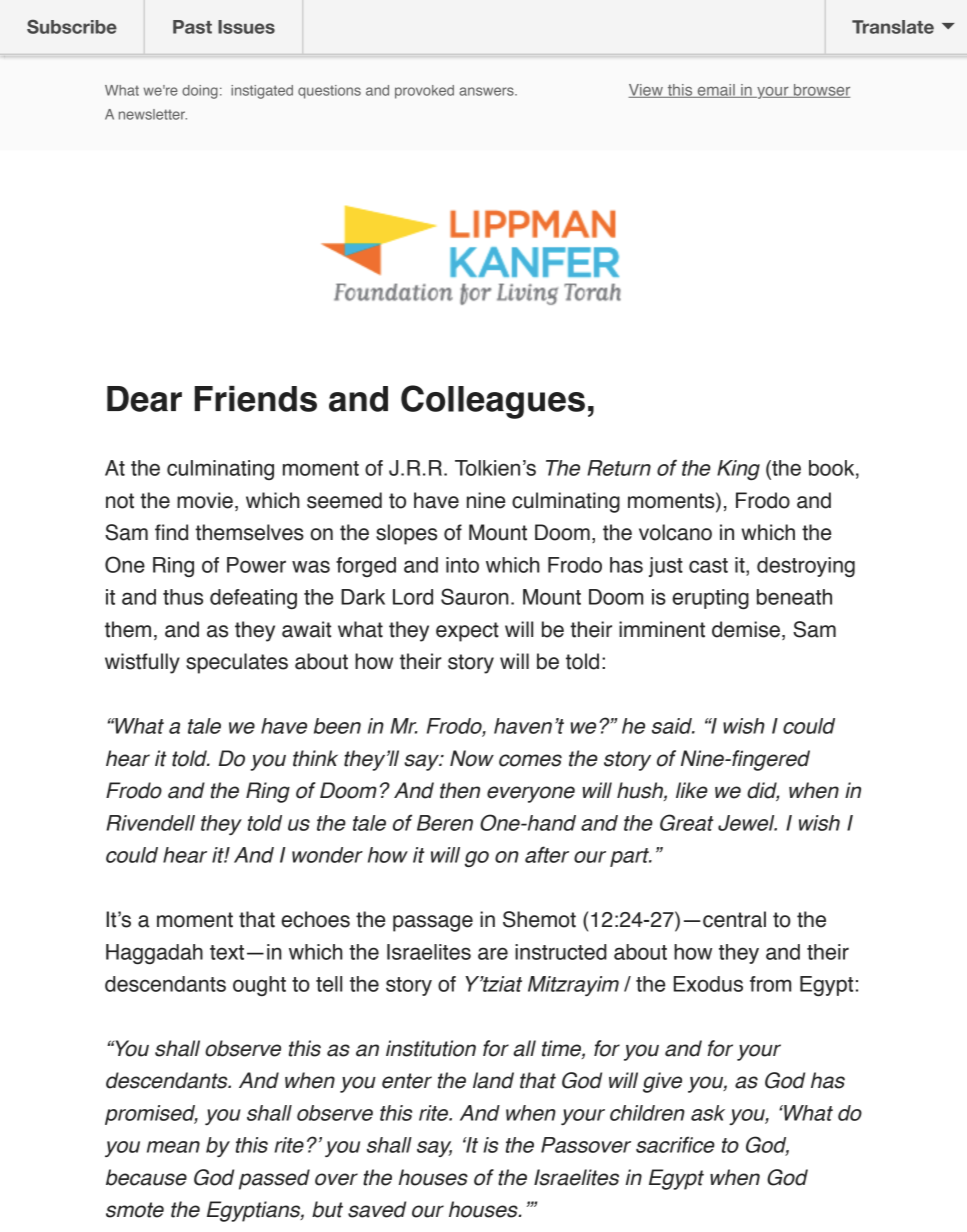  I want to click on expect, so click(467, 632).
